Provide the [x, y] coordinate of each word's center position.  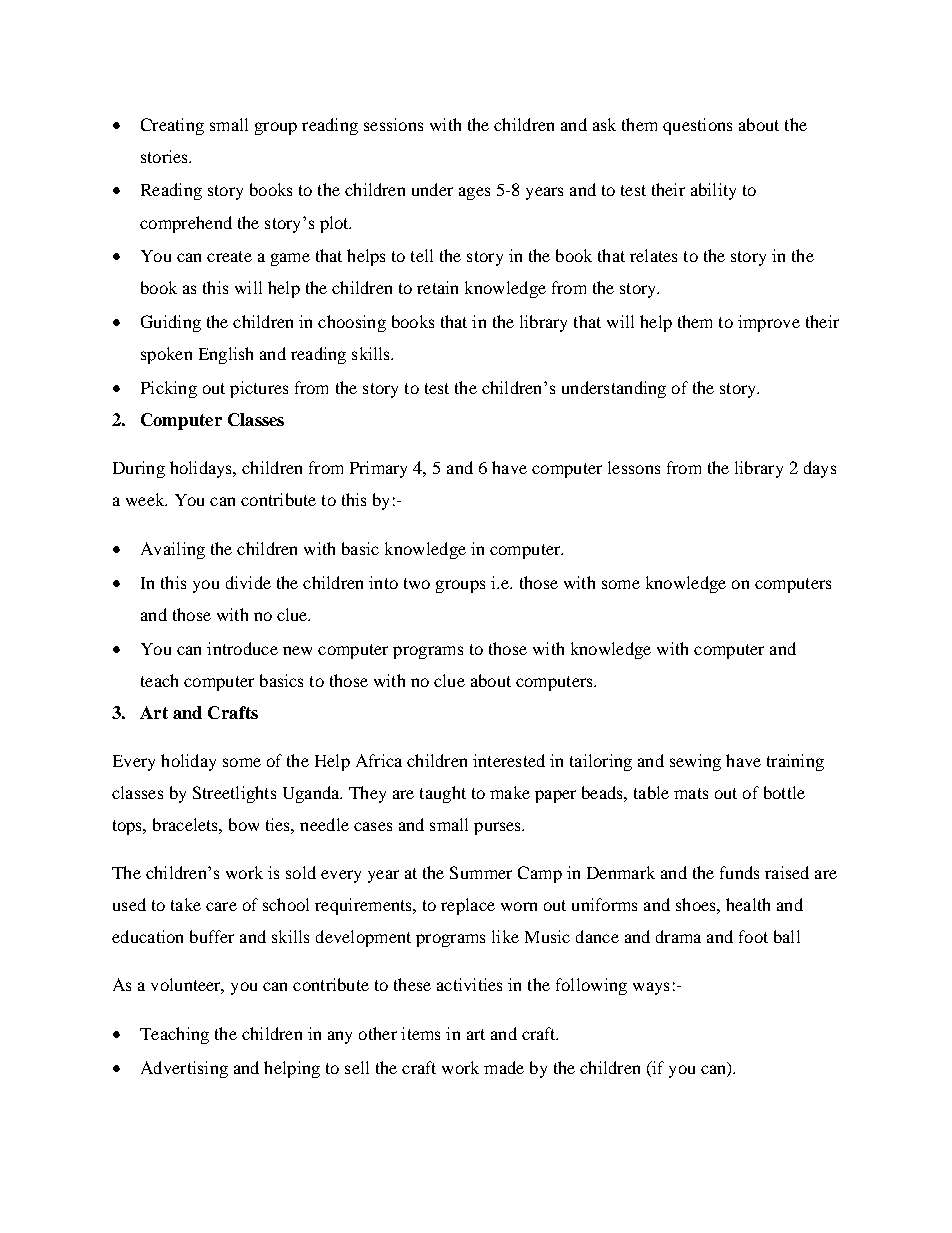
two [417, 583]
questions [697, 126]
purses [499, 828]
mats [691, 793]
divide [248, 582]
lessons [634, 467]
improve [769, 323]
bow [244, 824]
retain [437, 287]
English [226, 355]
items [420, 1033]
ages [474, 193]
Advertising [184, 1069]
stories [165, 156]
